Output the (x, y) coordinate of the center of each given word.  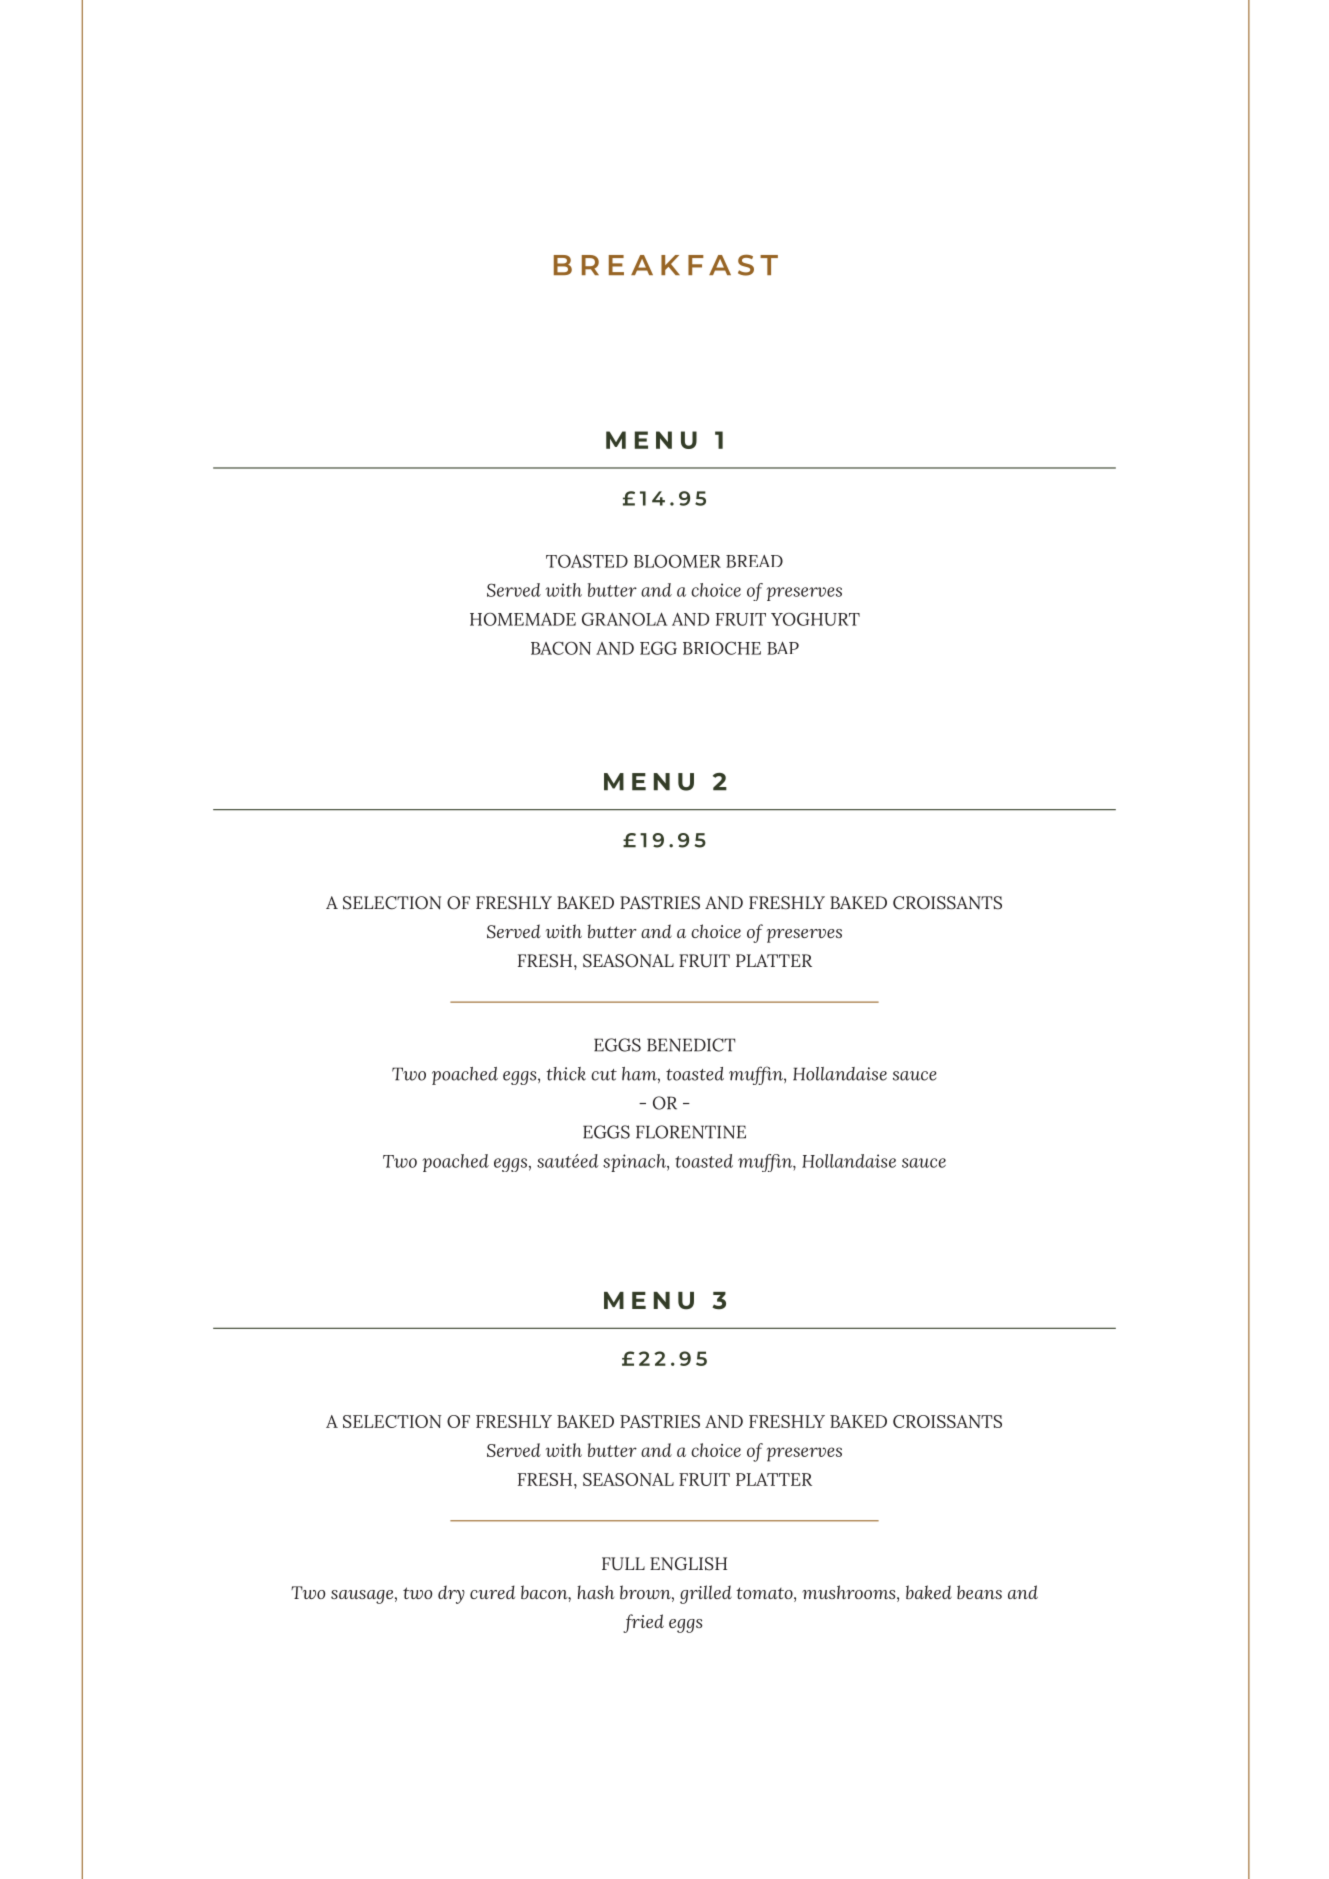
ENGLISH (688, 1564)
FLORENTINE (691, 1132)
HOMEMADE (523, 619)
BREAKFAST (666, 265)
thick (566, 1074)
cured (492, 1592)
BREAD (754, 561)
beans (979, 1592)
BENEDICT (691, 1045)
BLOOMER (677, 561)
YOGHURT (815, 619)
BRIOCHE (722, 648)
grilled (706, 1594)
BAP (783, 648)
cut (604, 1075)
